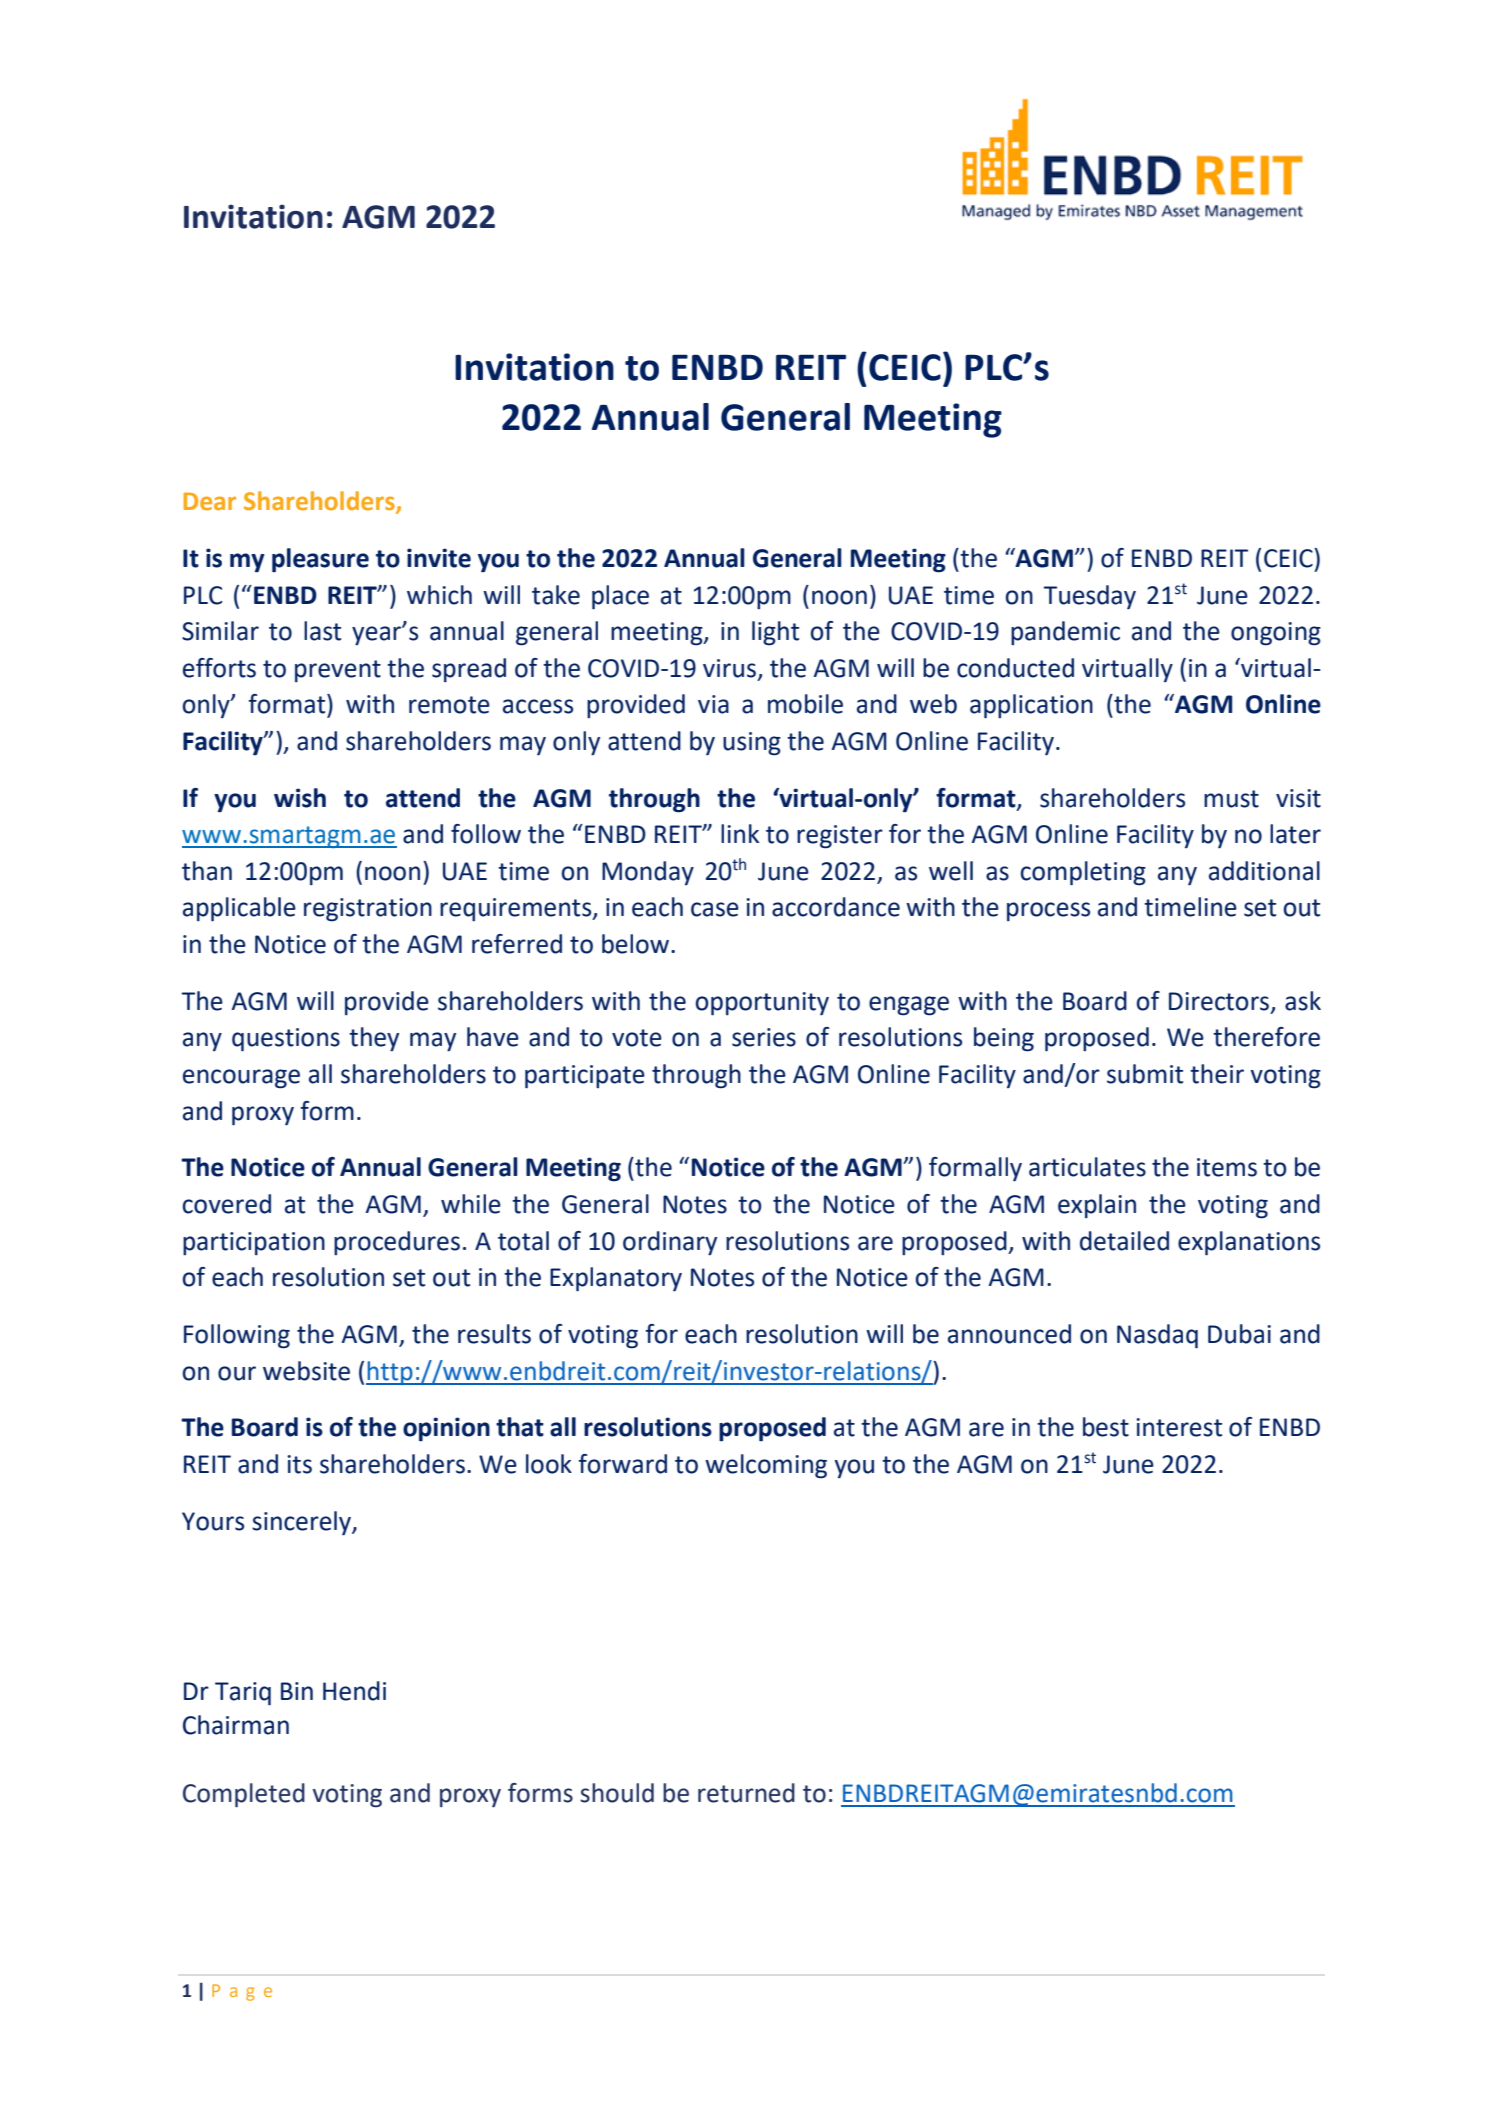  I want to click on returned, so click(746, 1793).
